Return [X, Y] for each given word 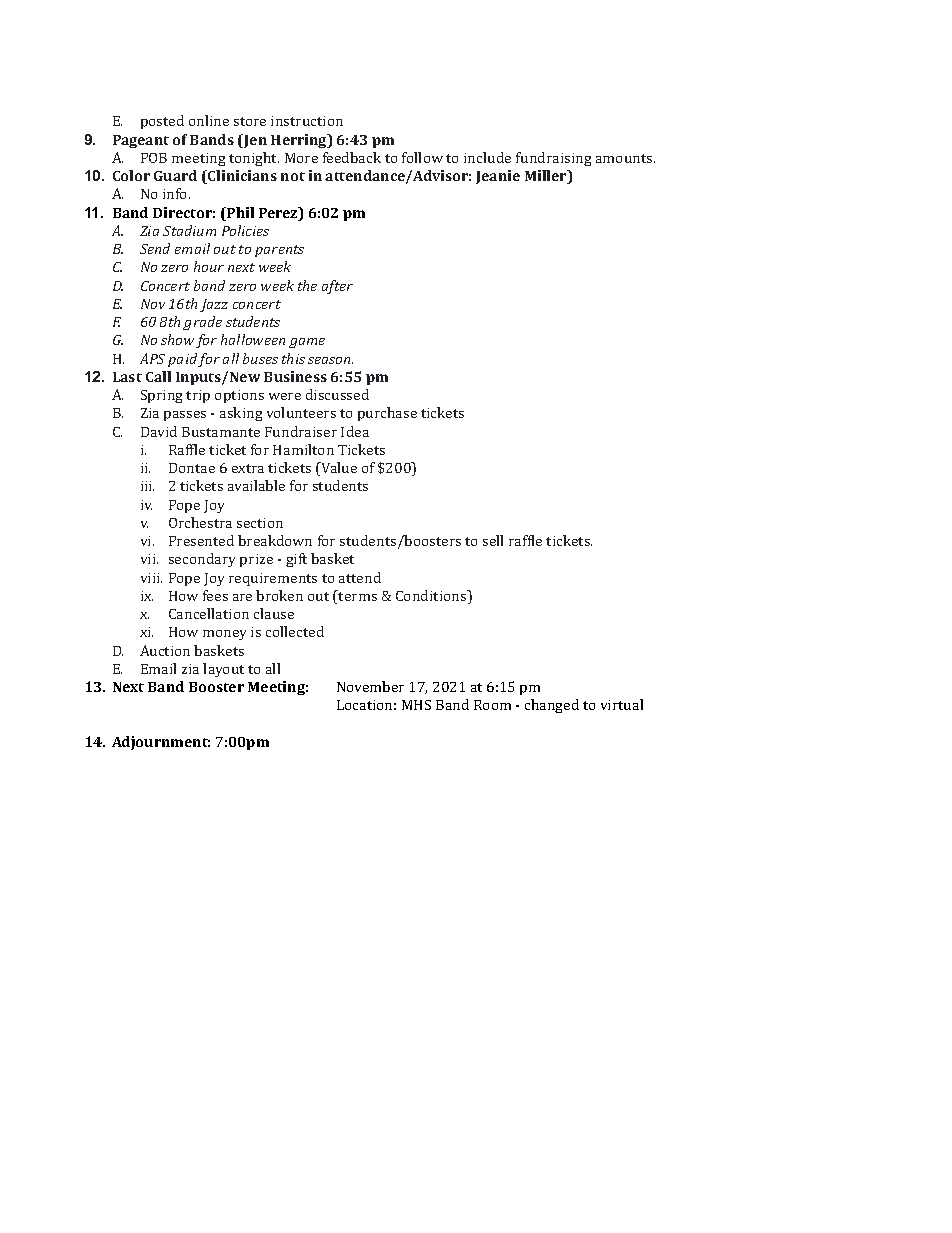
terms [357, 595]
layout [223, 670]
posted [162, 122]
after [337, 287]
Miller [547, 177]
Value [338, 469]
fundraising [553, 159]
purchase [387, 414]
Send [155, 248]
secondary [202, 560]
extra [248, 468]
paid [183, 360]
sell [493, 540]
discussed [337, 394]
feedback [352, 157]
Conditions [432, 597]
